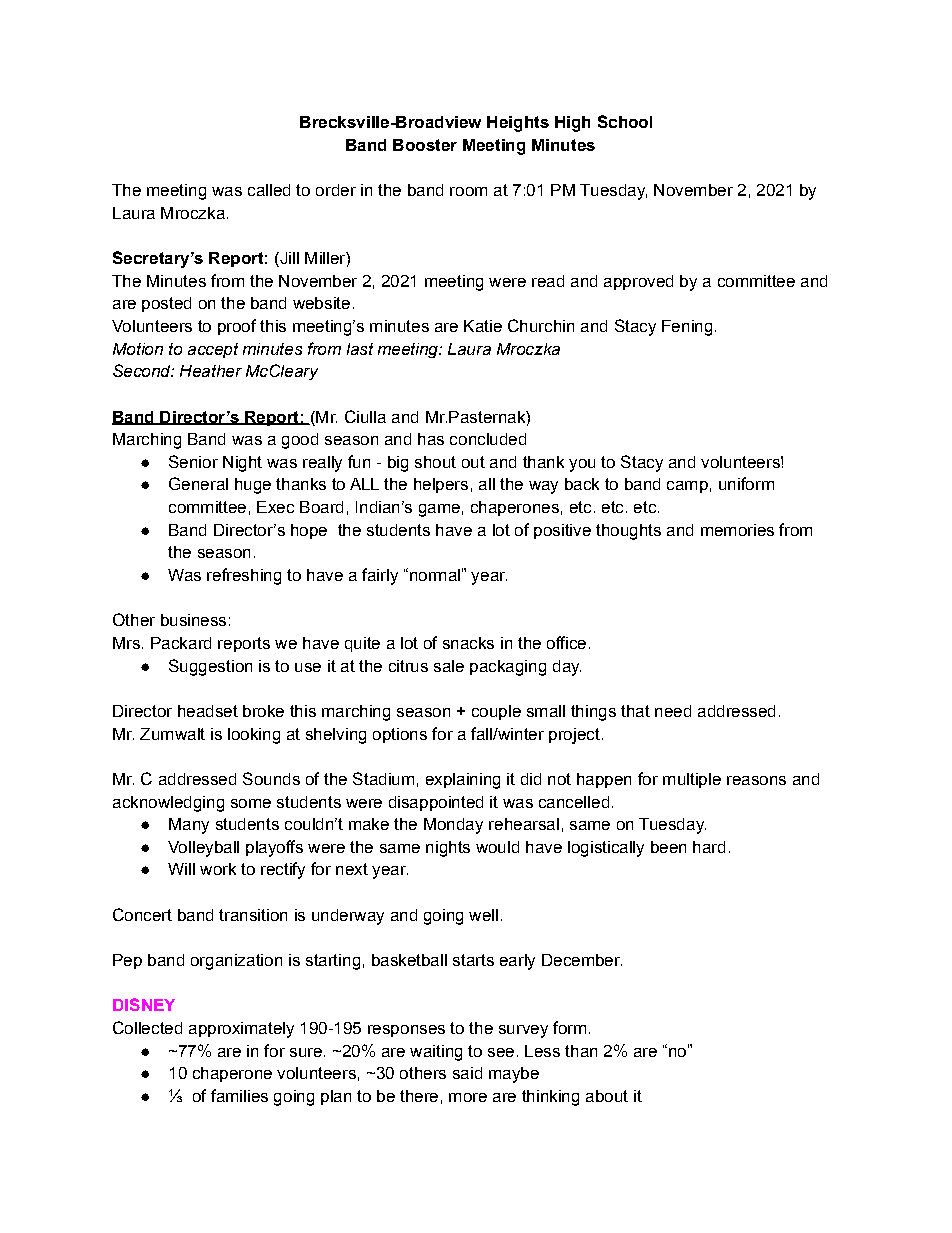 This image has width=952, height=1233. What do you see at coordinates (625, 121) in the image?
I see `School` at bounding box center [625, 121].
